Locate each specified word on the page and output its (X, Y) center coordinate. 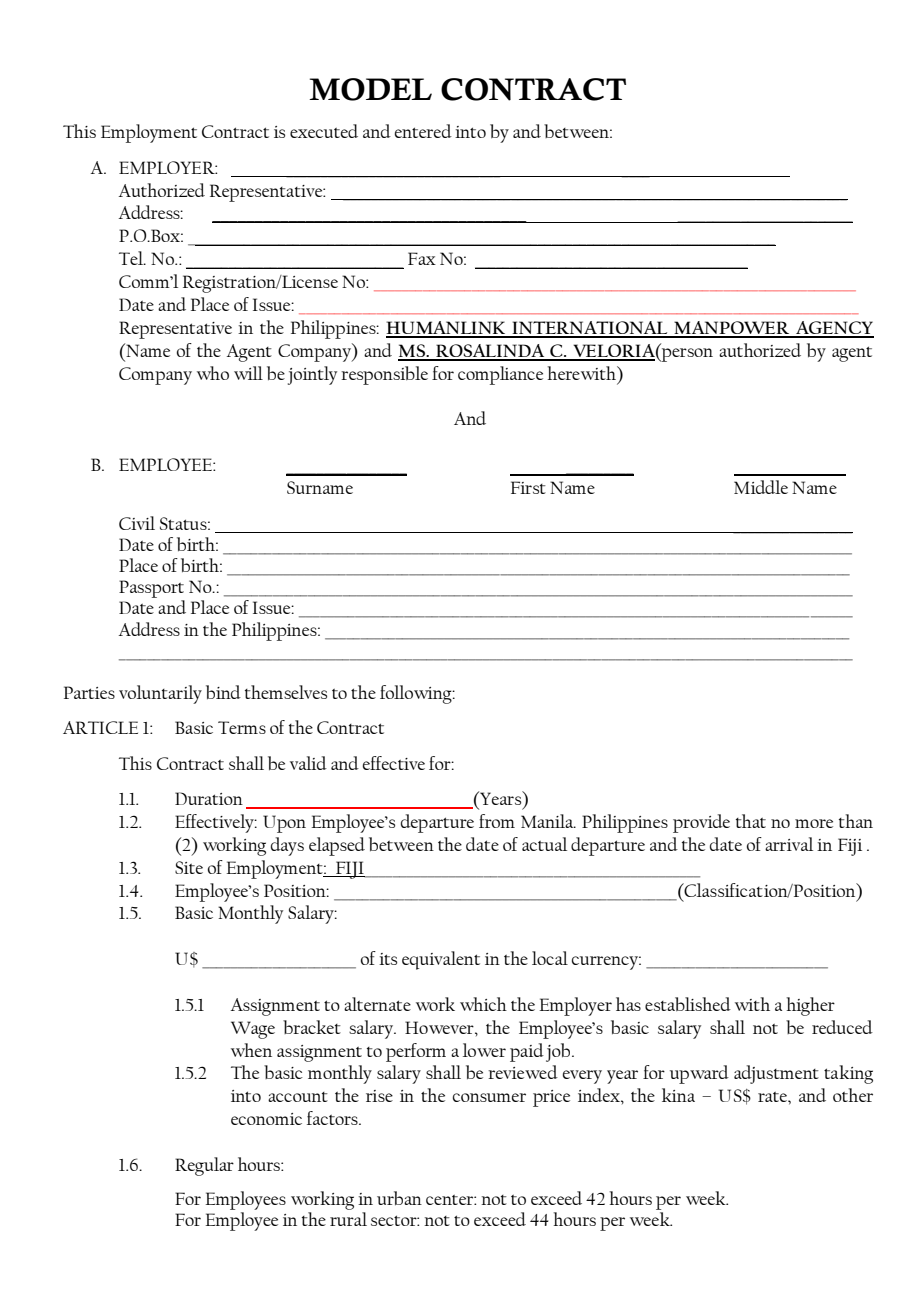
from (497, 821)
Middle (761, 487)
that (751, 821)
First (528, 487)
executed (324, 131)
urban (399, 1198)
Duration (209, 798)
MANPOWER (732, 329)
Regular (204, 1166)
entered (423, 131)
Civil (137, 523)
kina (678, 1095)
